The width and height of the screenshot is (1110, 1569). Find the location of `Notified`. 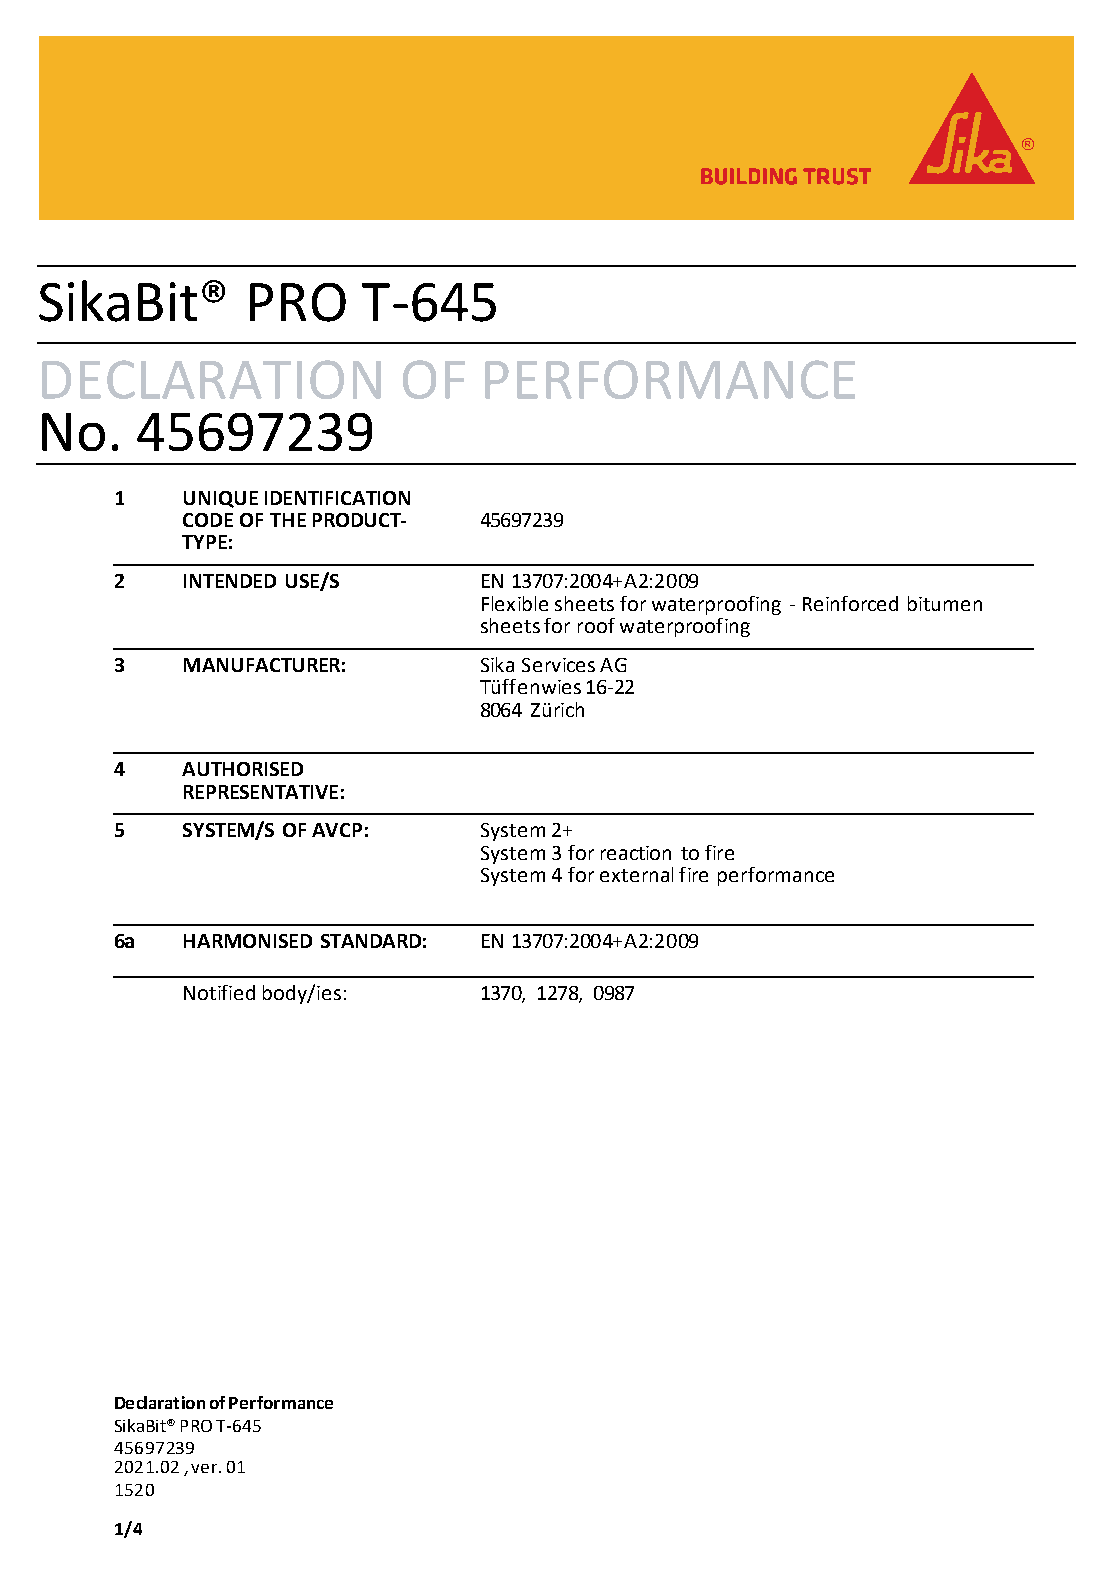

Notified is located at coordinates (219, 992).
